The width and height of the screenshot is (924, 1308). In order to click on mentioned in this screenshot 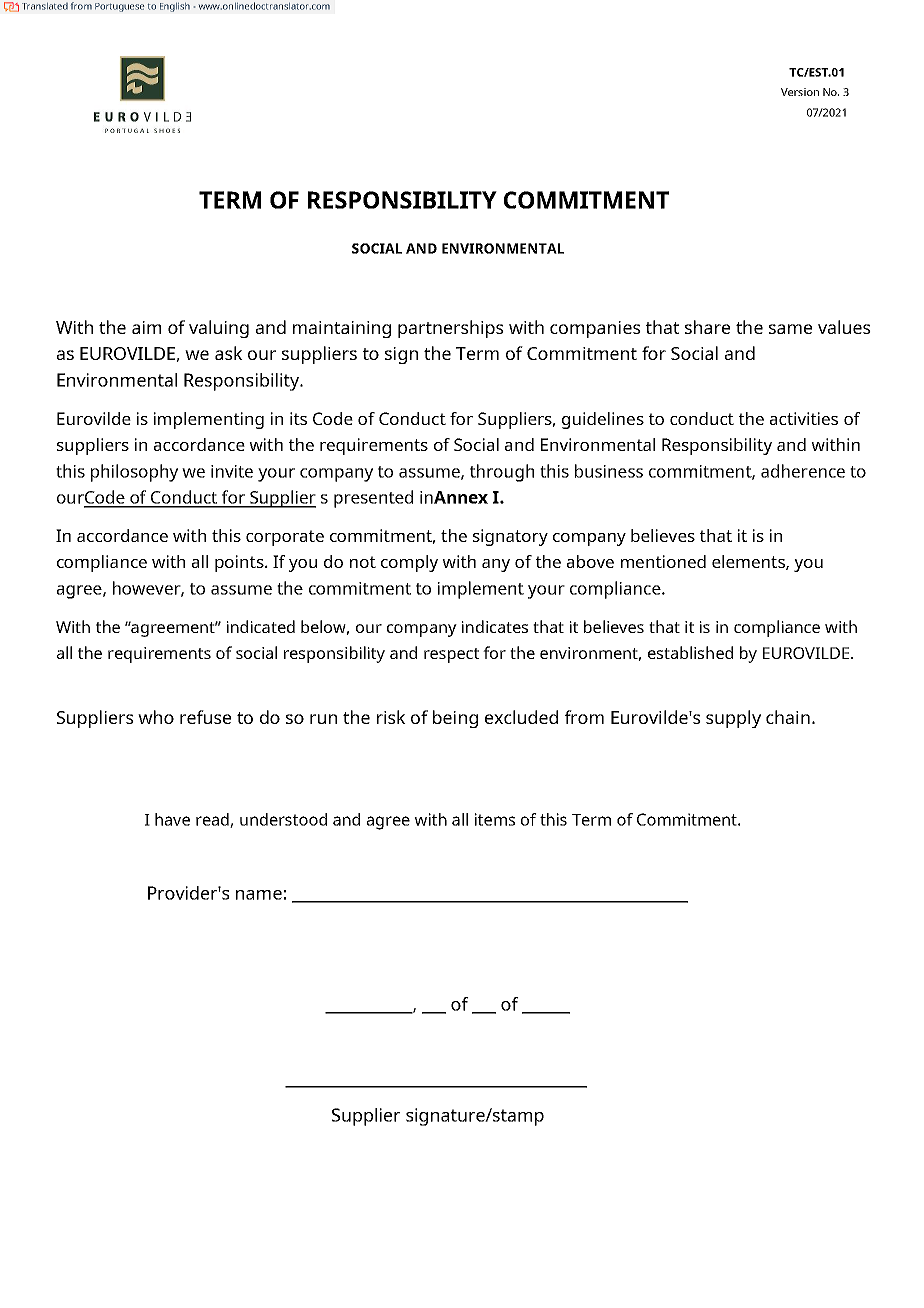, I will do `click(663, 561)`.
